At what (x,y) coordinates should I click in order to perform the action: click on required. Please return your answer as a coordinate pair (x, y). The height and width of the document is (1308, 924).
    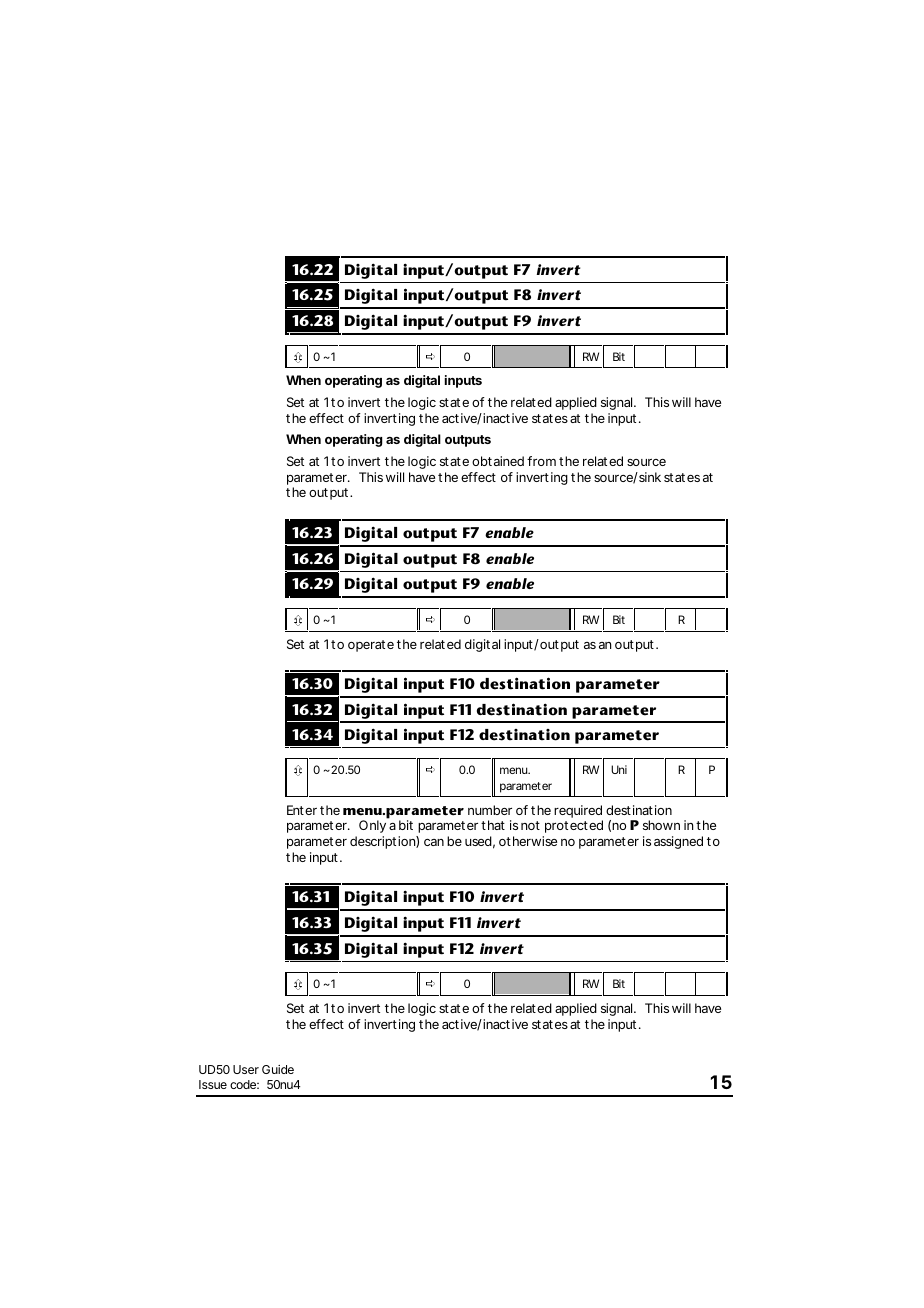
    Looking at the image, I should click on (578, 811).
